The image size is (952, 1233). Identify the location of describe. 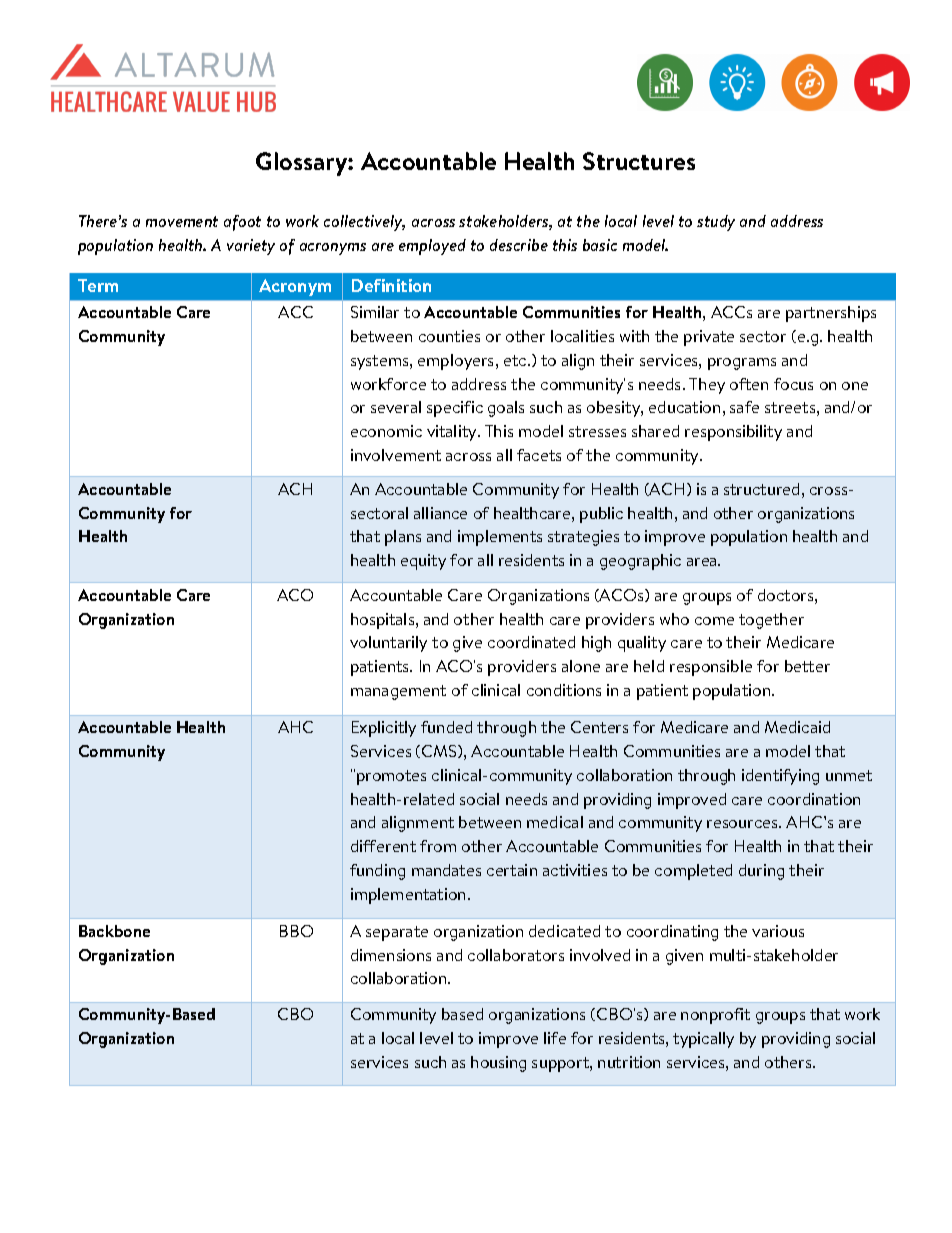
(519, 245).
